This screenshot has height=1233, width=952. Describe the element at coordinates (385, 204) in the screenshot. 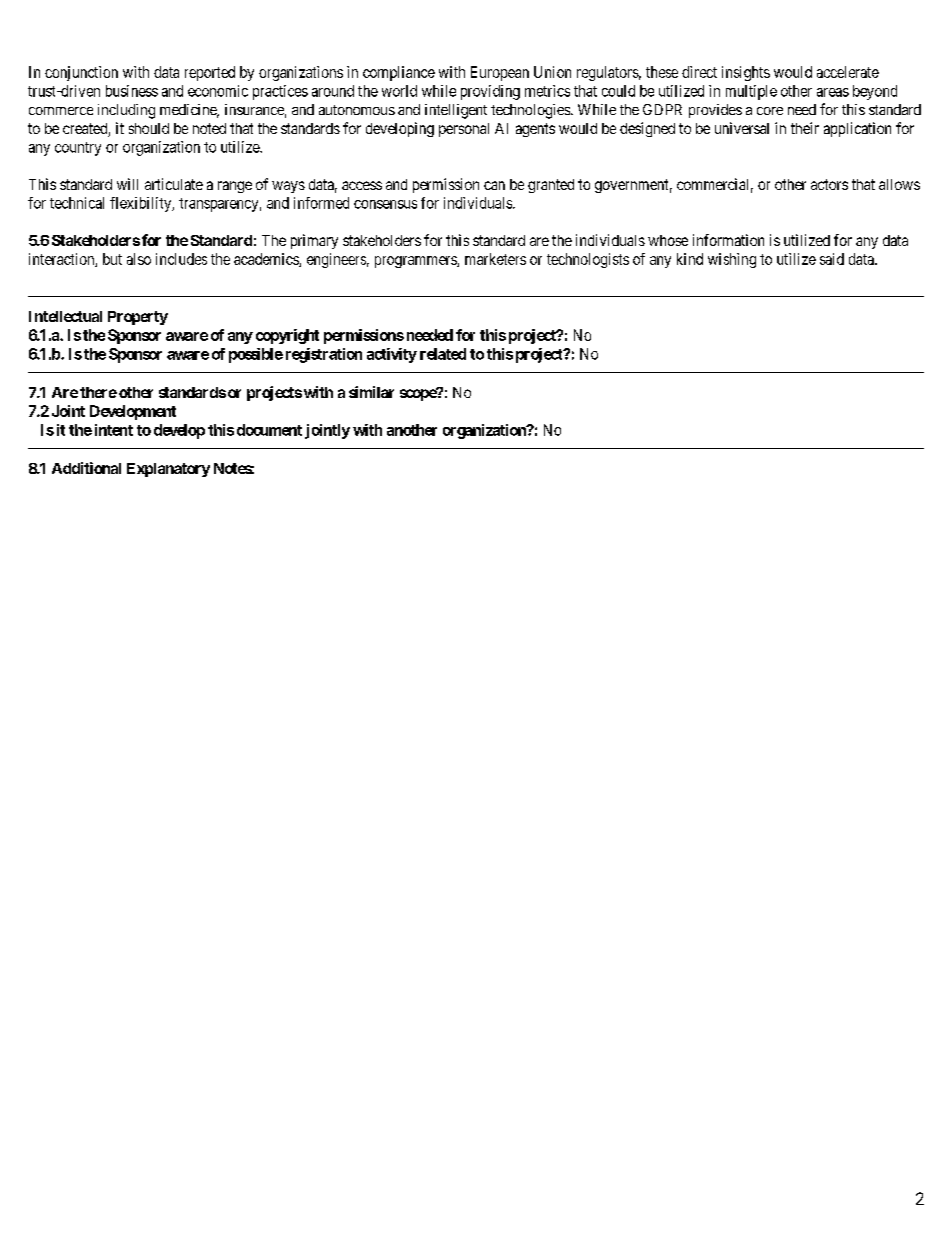

I see `consensus` at that location.
